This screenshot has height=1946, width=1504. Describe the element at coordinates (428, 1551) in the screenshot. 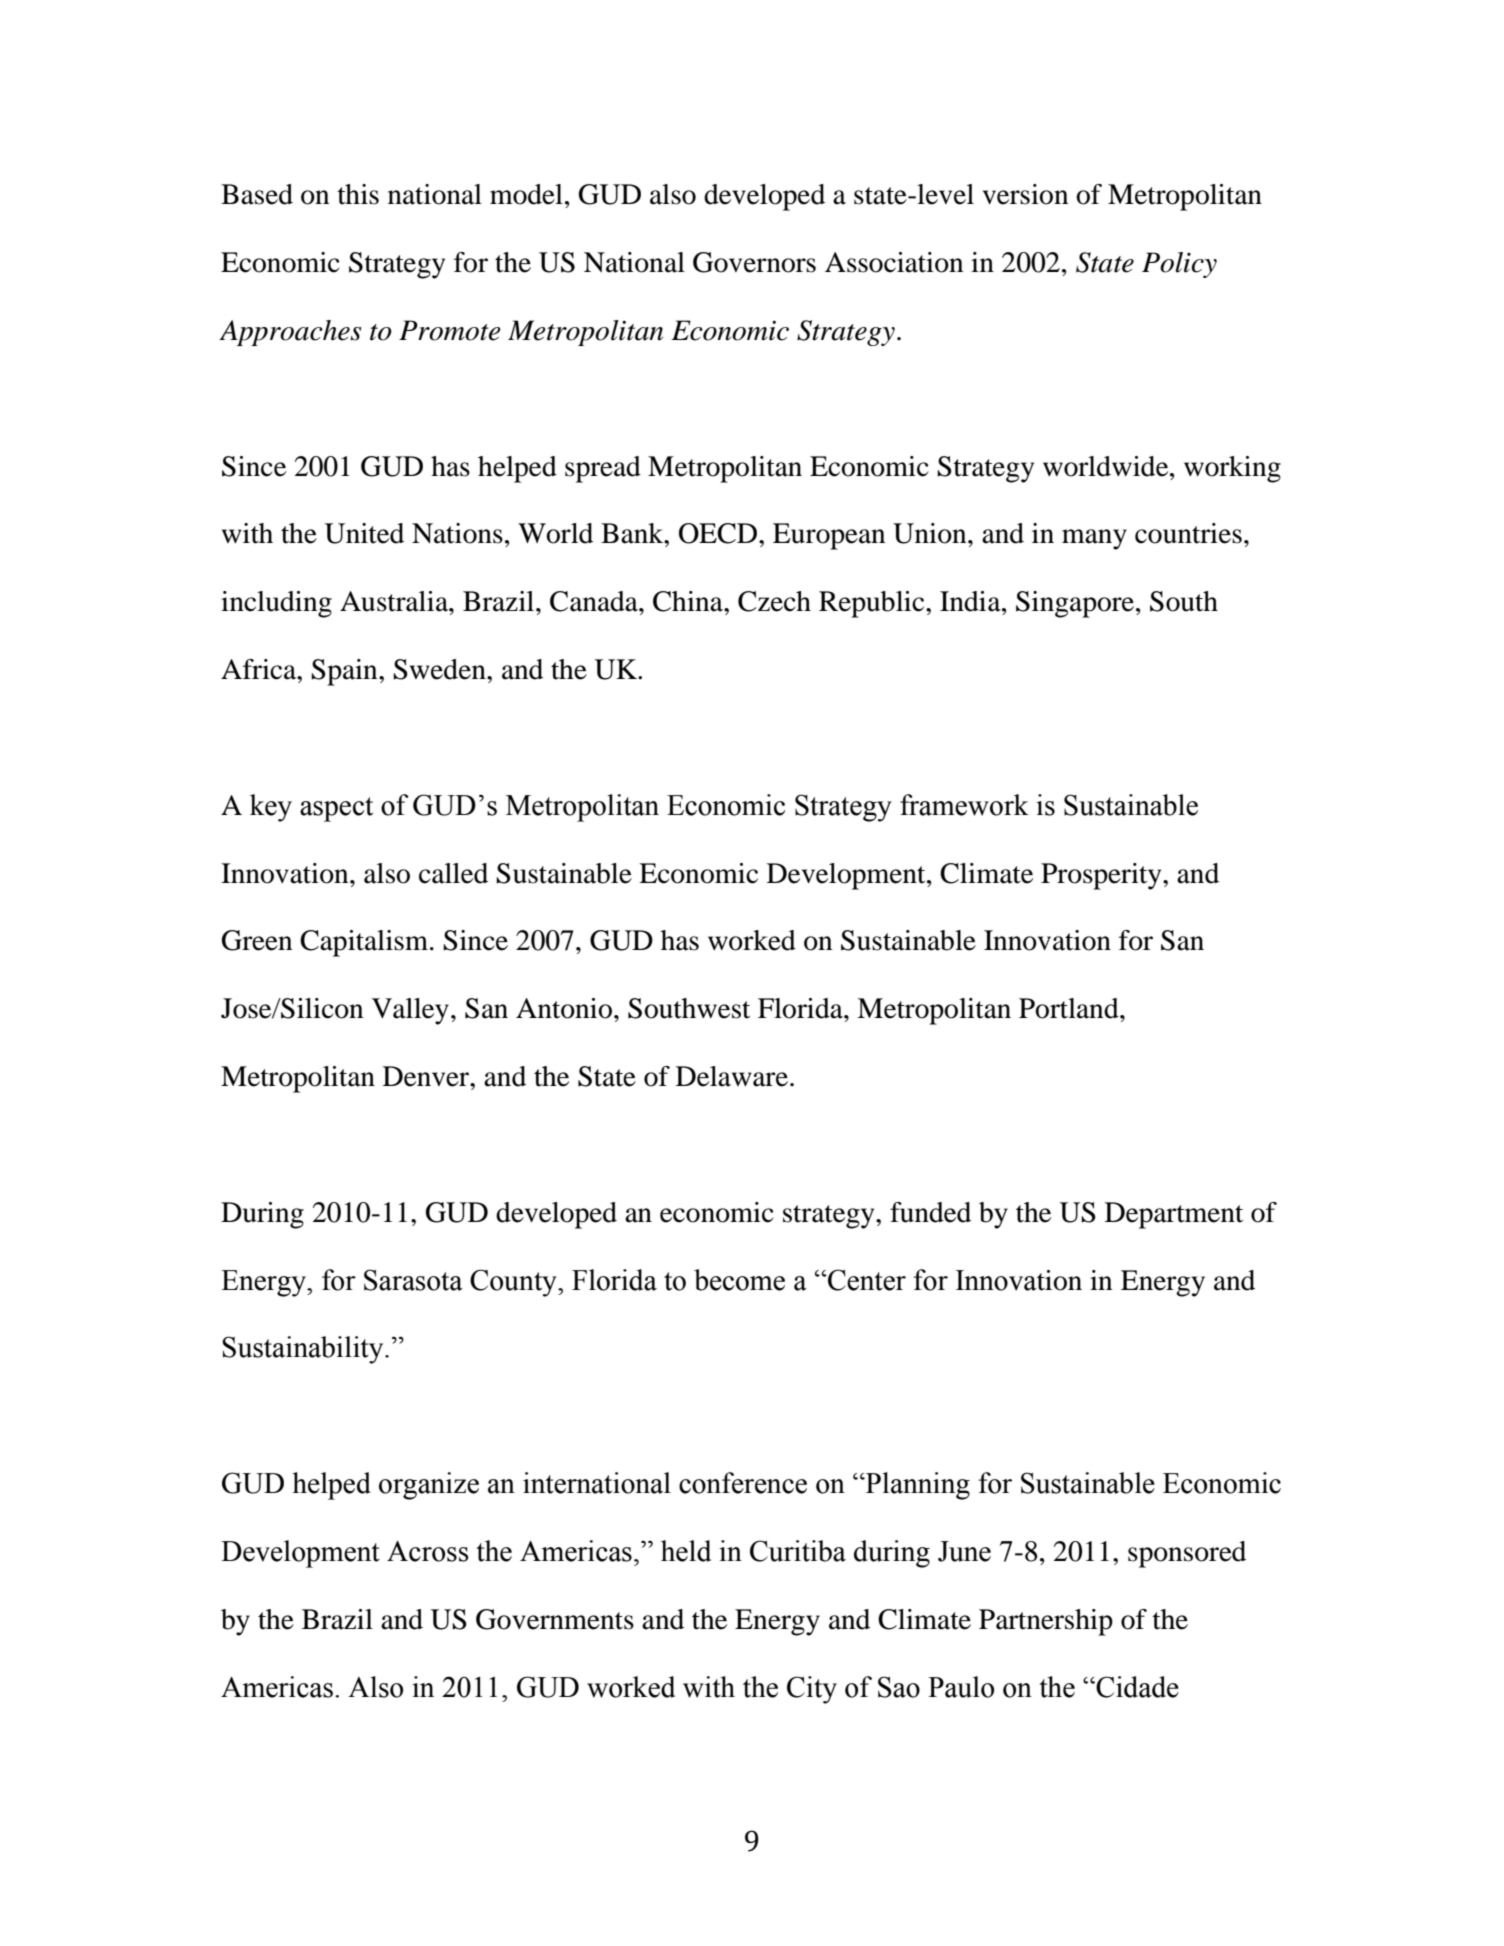

I see `Across` at that location.
